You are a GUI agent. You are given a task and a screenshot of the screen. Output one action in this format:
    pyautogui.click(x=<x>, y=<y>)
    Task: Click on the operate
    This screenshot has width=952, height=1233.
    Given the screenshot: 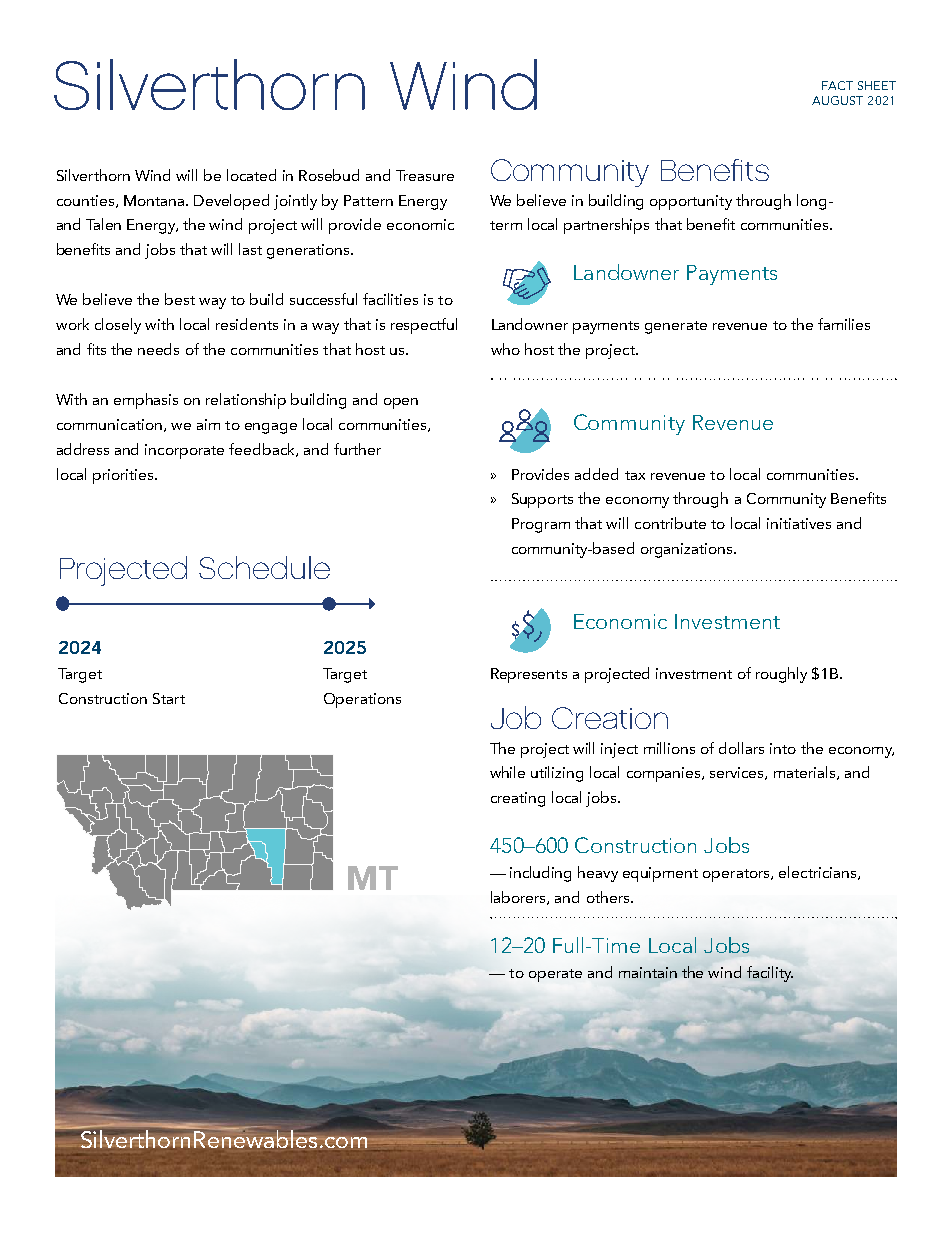 What is the action you would take?
    pyautogui.click(x=555, y=975)
